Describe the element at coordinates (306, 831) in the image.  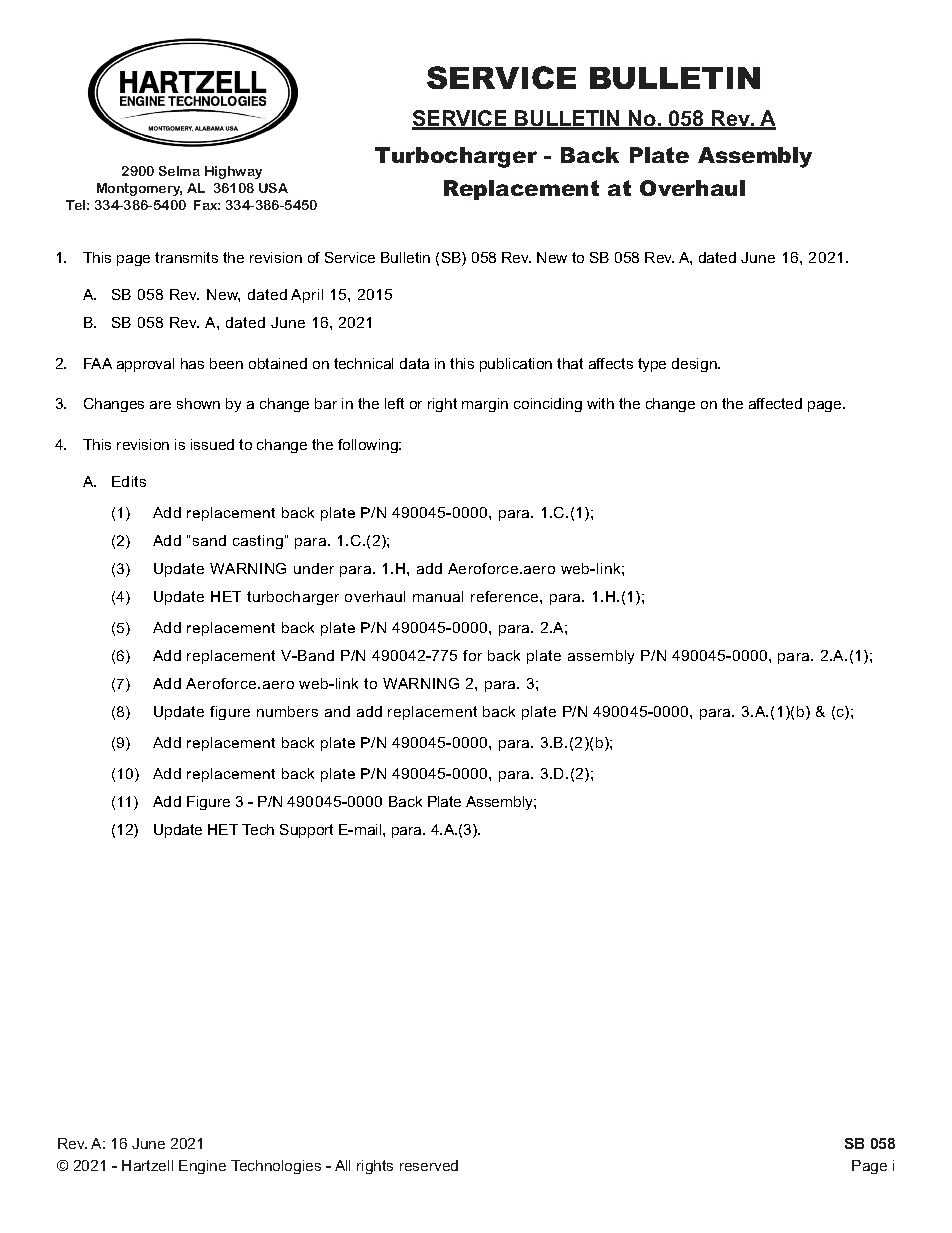
I see `Support` at that location.
